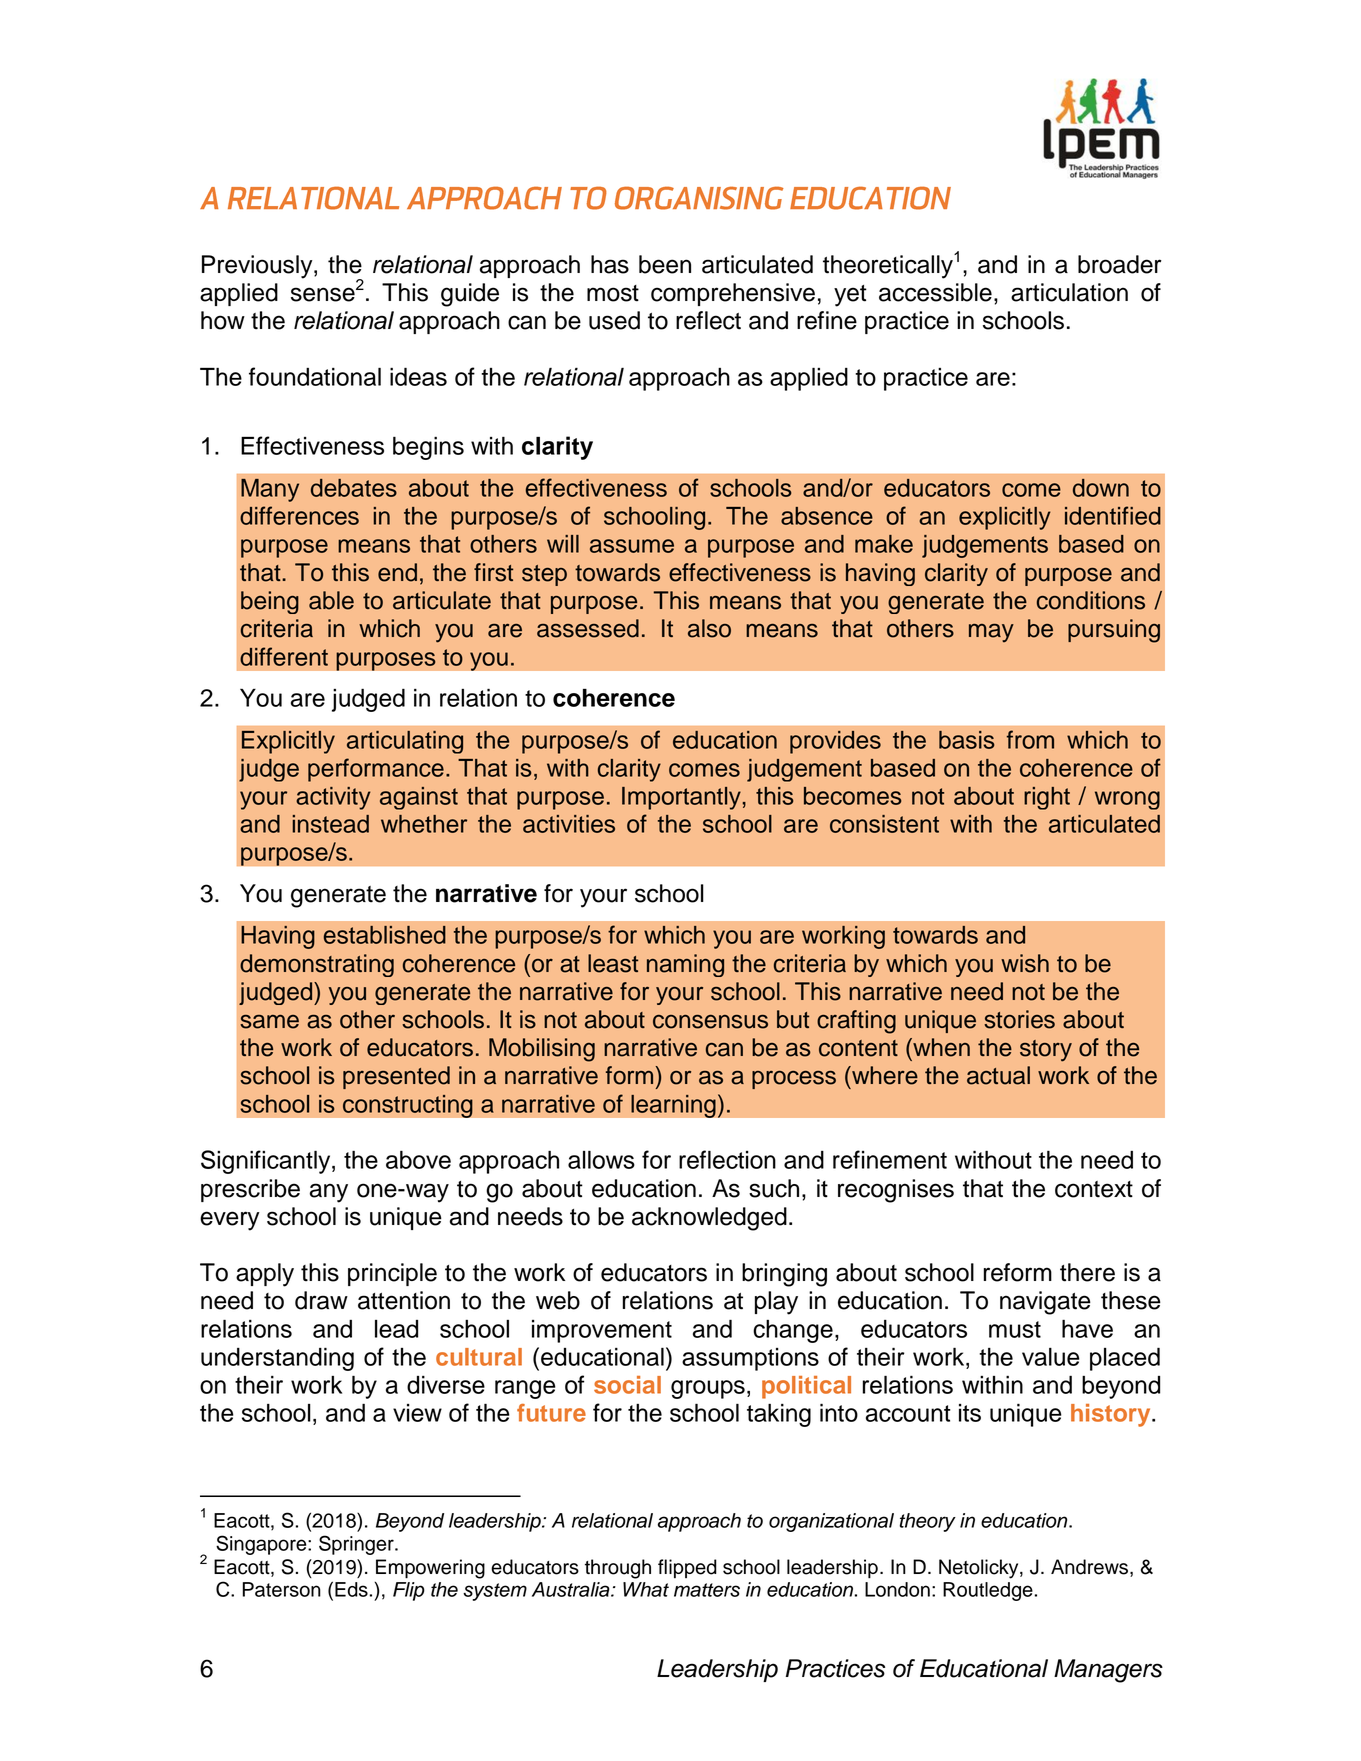 This screenshot has width=1361, height=1761. I want to click on demonstrating, so click(317, 965).
